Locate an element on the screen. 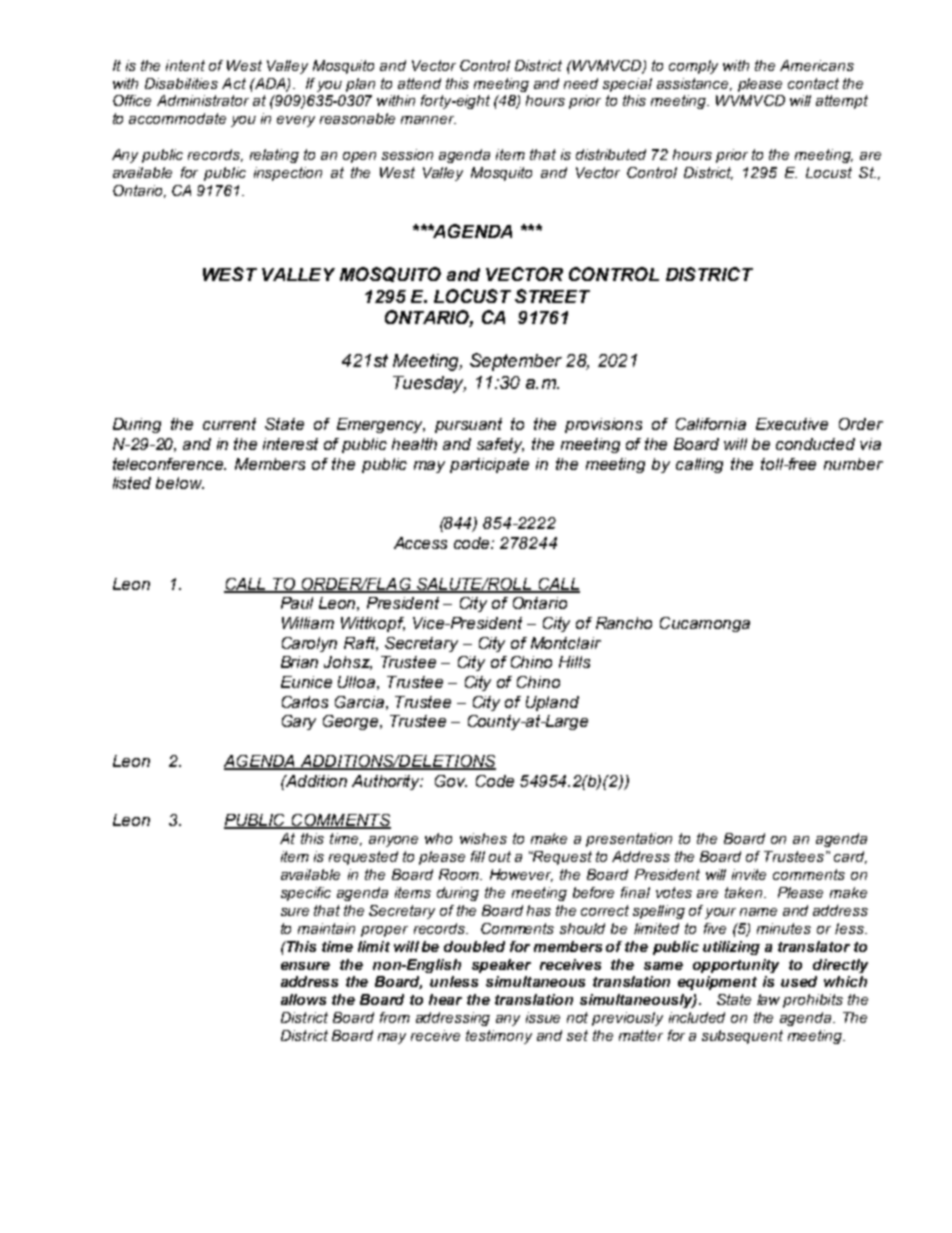 Image resolution: width=952 pixels, height=1233 pixels. Rancho is located at coordinates (624, 623).
